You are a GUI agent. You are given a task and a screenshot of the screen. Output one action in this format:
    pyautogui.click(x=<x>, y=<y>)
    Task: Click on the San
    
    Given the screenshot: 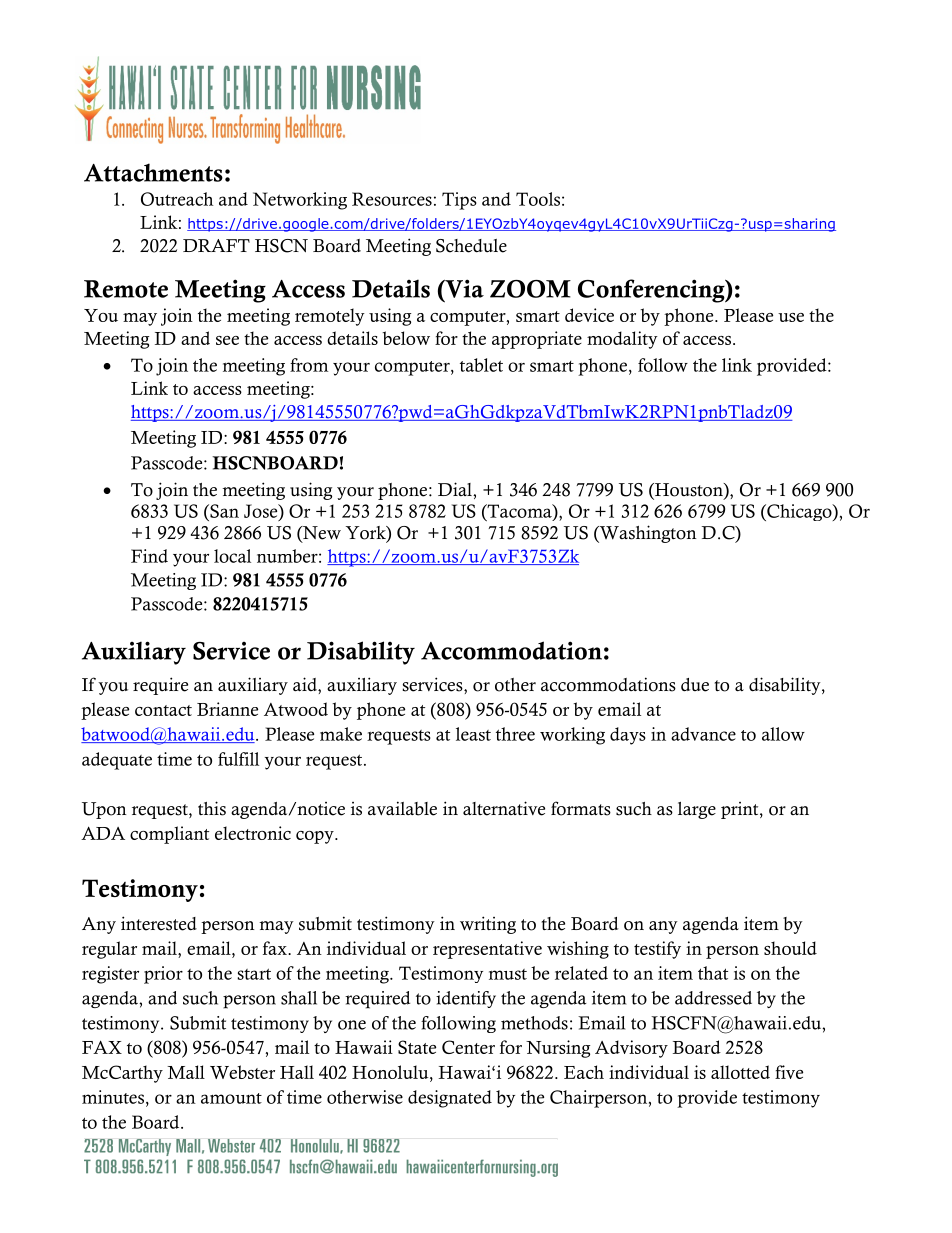 What is the action you would take?
    pyautogui.click(x=223, y=511)
